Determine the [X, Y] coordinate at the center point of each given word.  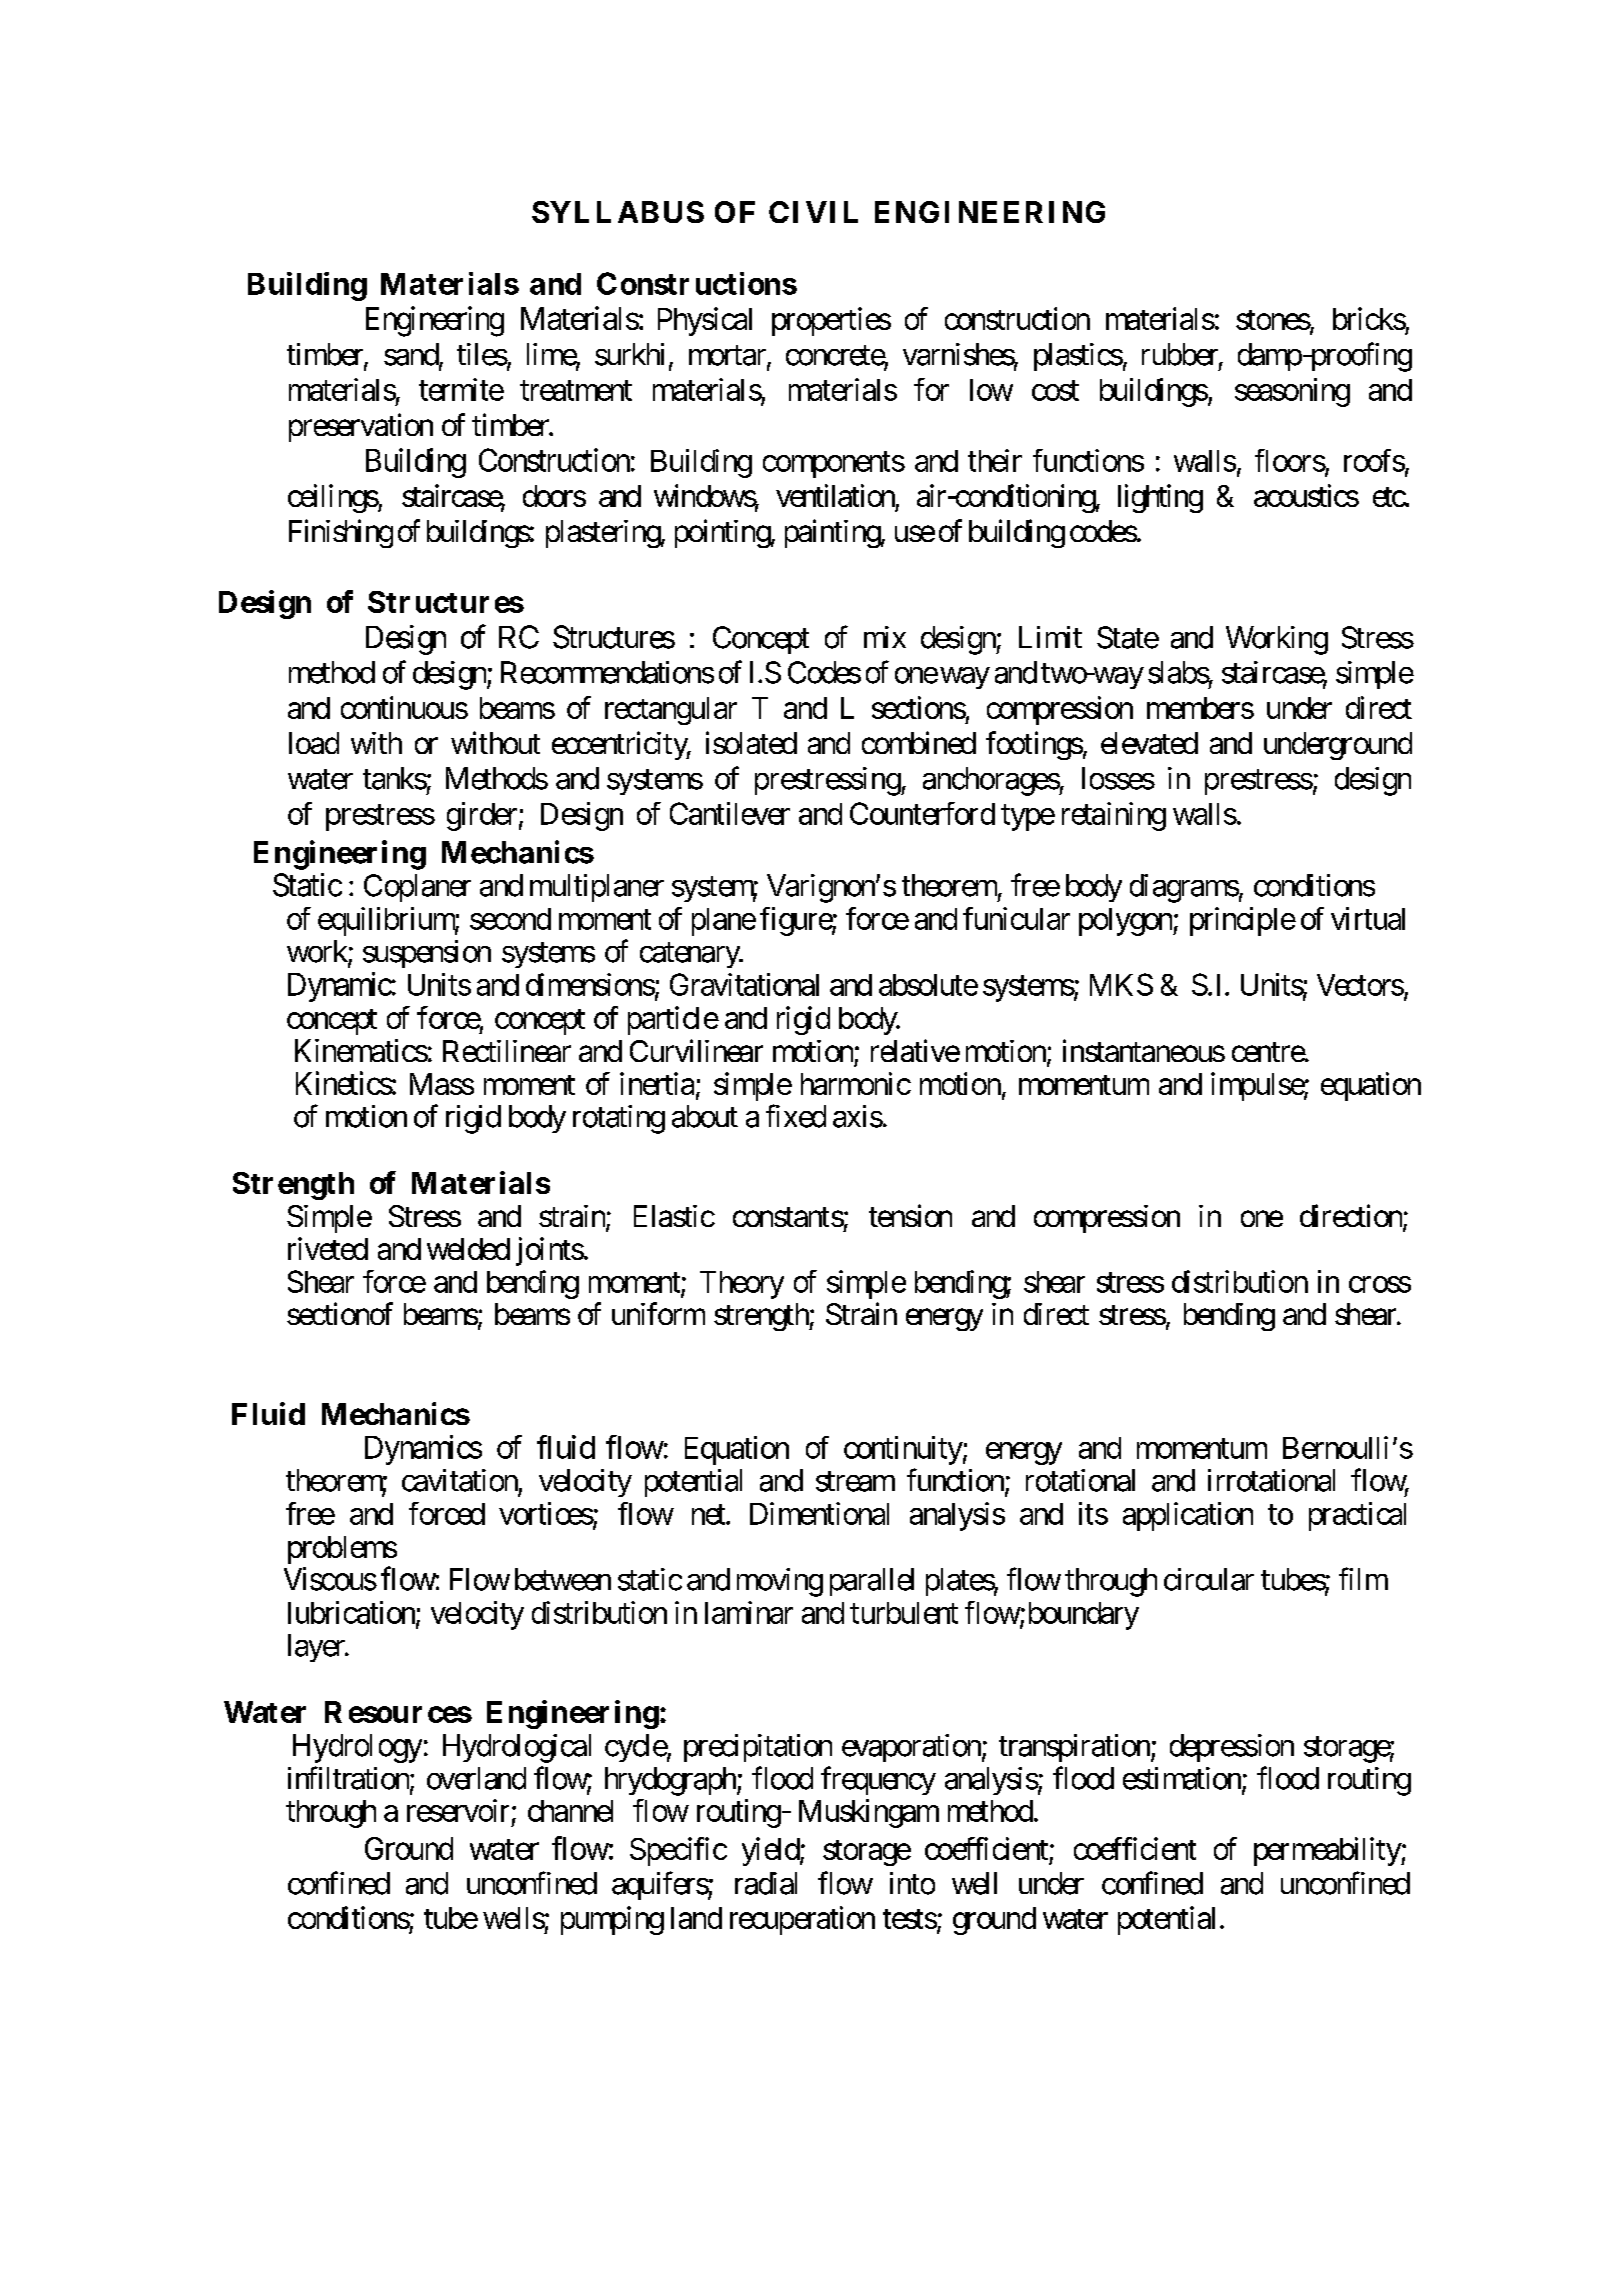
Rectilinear [507, 1051]
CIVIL [813, 212]
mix [885, 637]
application [1188, 1516]
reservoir [458, 1810]
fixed [796, 1116]
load [314, 743]
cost [1055, 391]
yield [771, 1851]
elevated [1149, 743]
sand [412, 355]
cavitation [460, 1480]
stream [855, 1482]
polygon [1126, 922]
